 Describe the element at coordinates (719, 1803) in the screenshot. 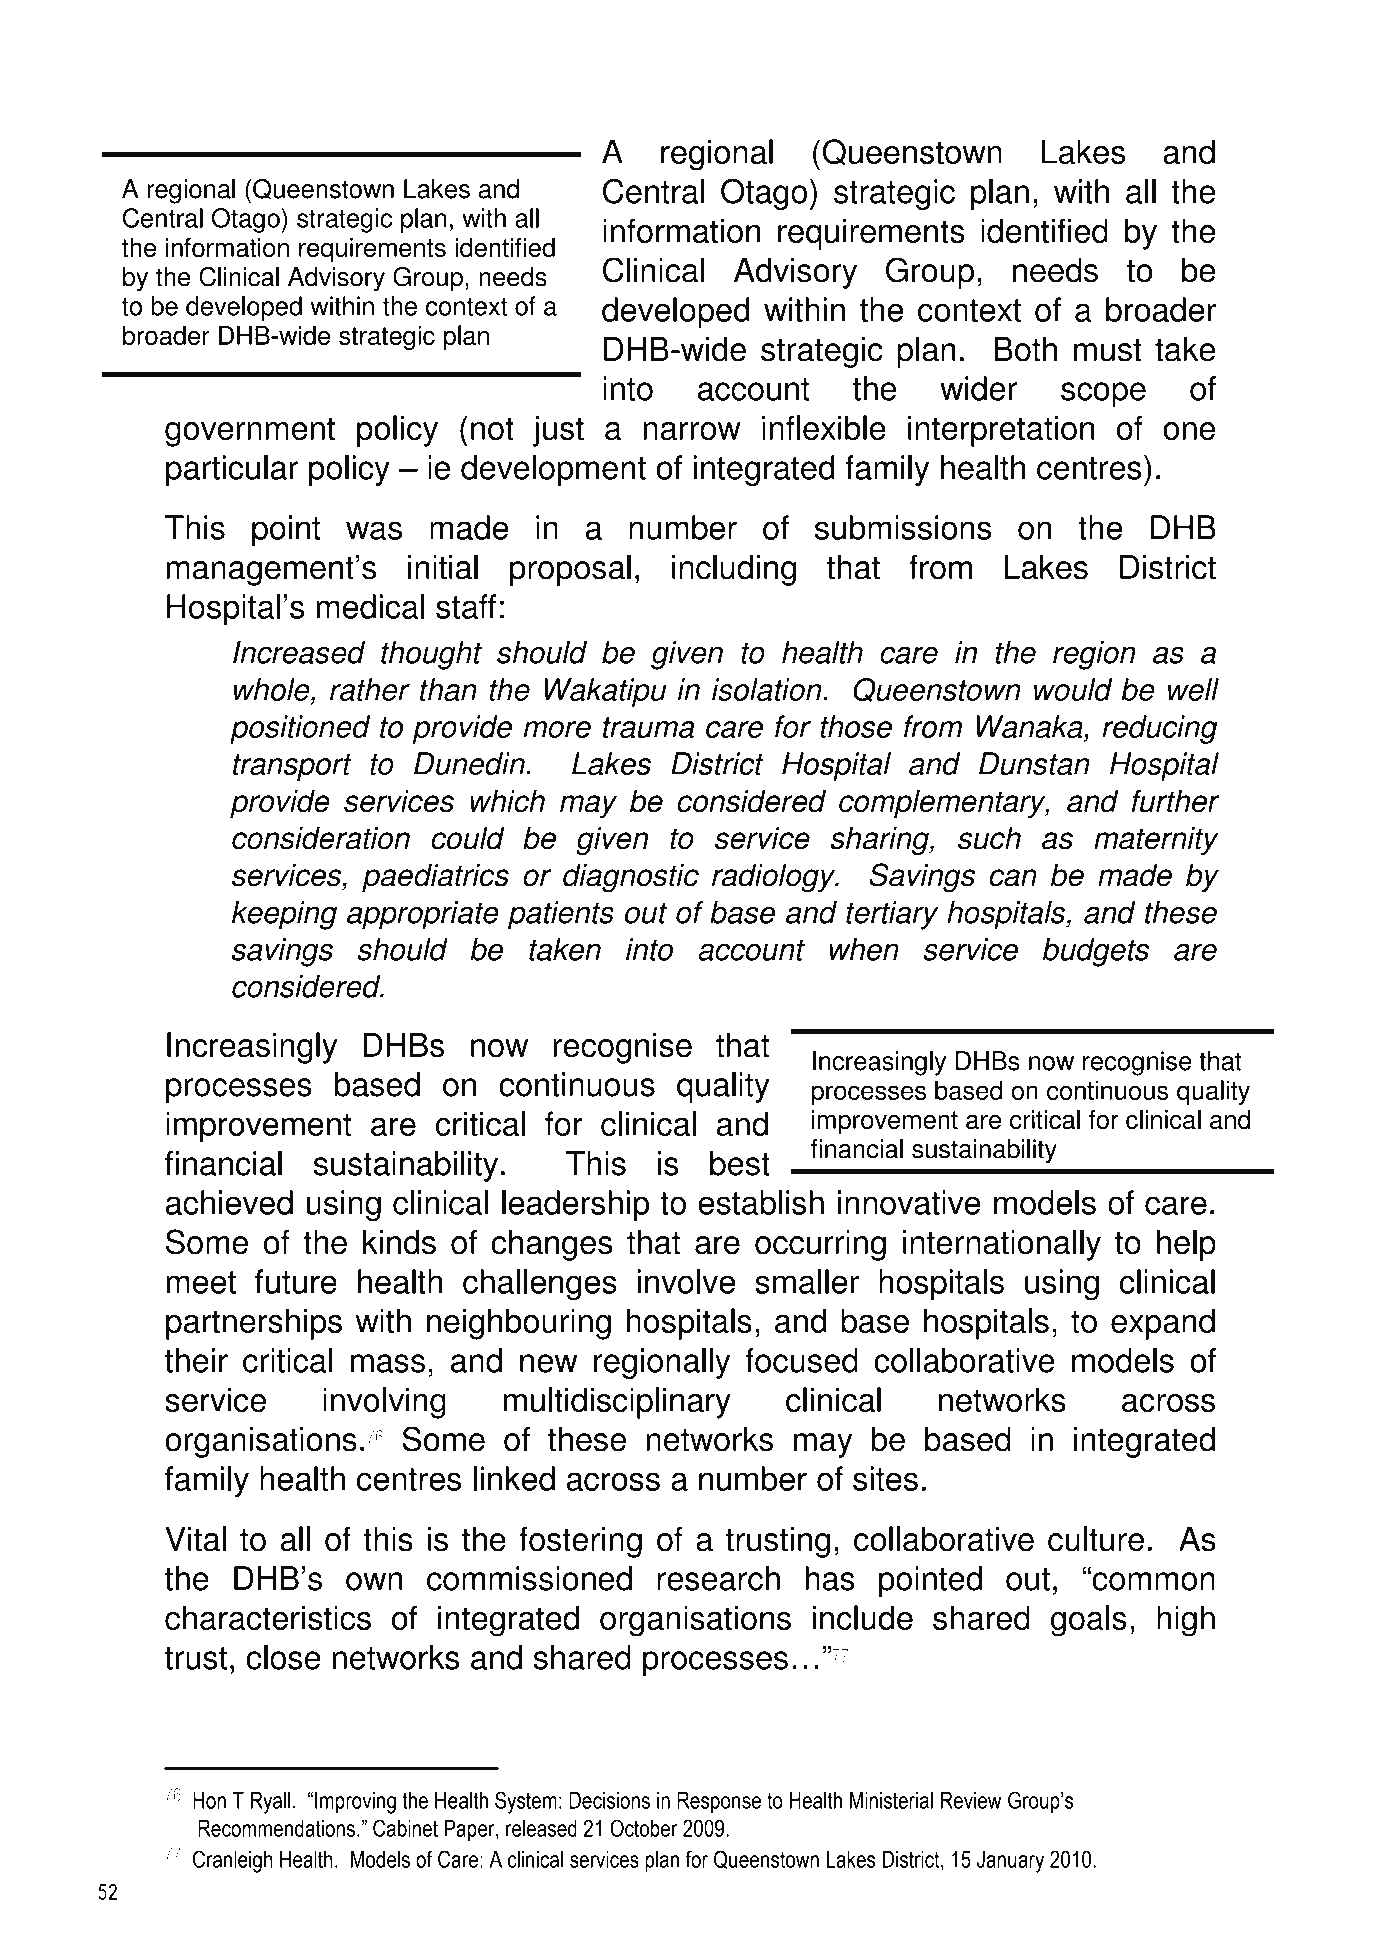

I see `Response` at that location.
